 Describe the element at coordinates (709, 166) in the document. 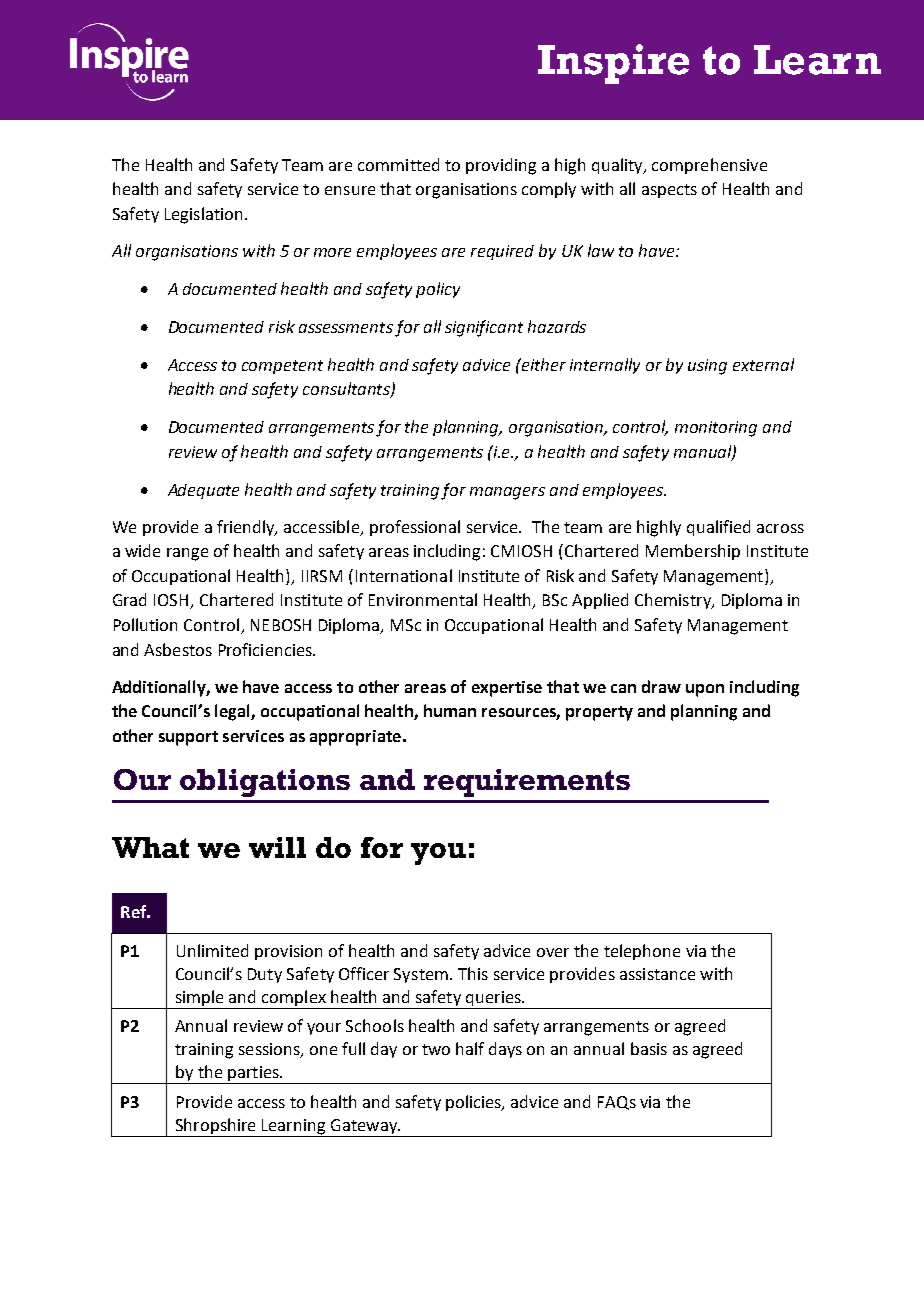

I see `comprehensive` at that location.
